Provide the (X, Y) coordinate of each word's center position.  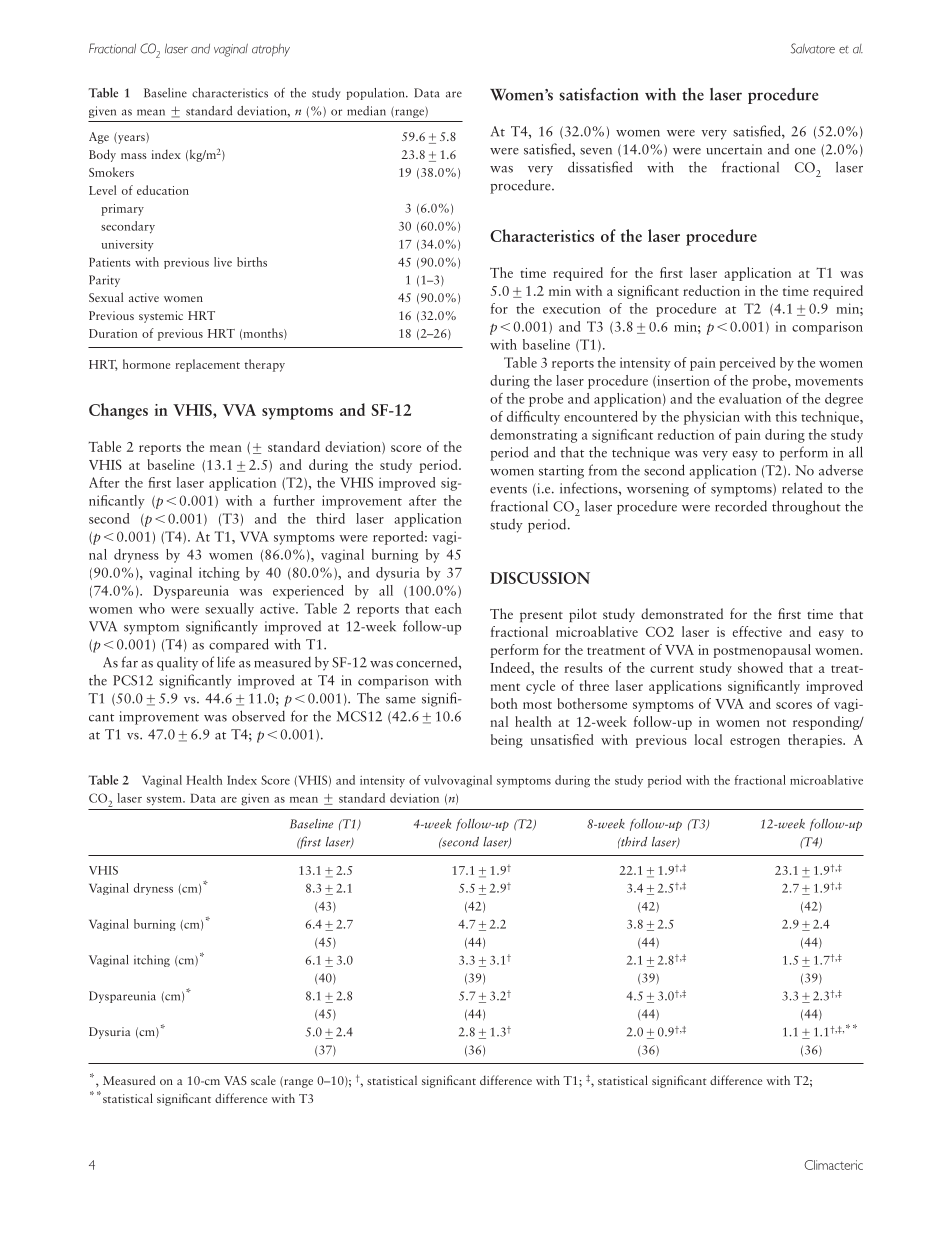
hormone (146, 364)
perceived (747, 364)
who (152, 608)
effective (757, 631)
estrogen (755, 742)
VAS (235, 1080)
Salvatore (813, 48)
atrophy (271, 50)
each (448, 608)
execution (572, 308)
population (377, 94)
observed (258, 716)
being (507, 741)
